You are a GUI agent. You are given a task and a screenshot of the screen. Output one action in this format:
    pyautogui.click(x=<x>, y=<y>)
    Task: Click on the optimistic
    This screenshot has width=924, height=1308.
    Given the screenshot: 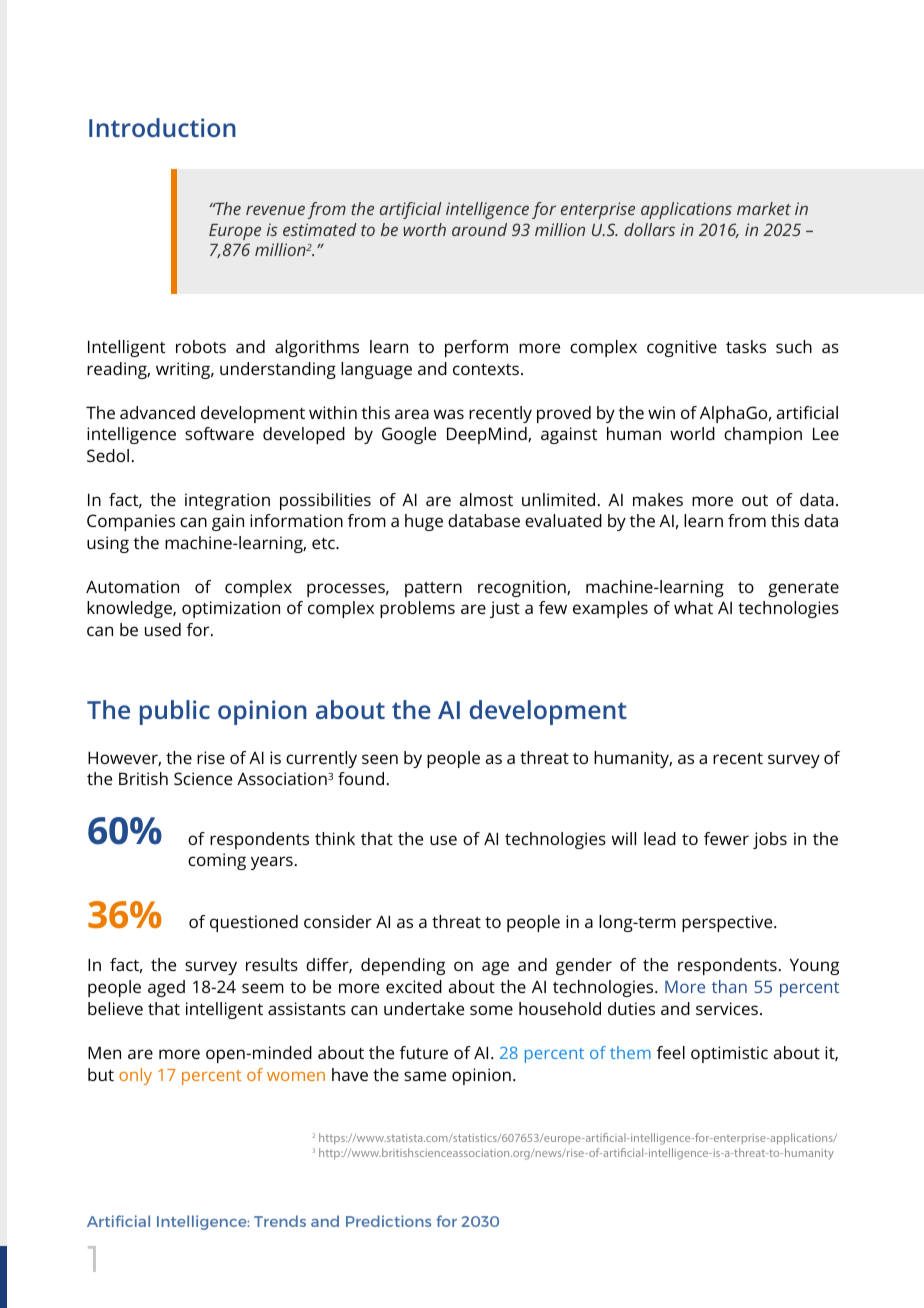 What is the action you would take?
    pyautogui.click(x=729, y=1054)
